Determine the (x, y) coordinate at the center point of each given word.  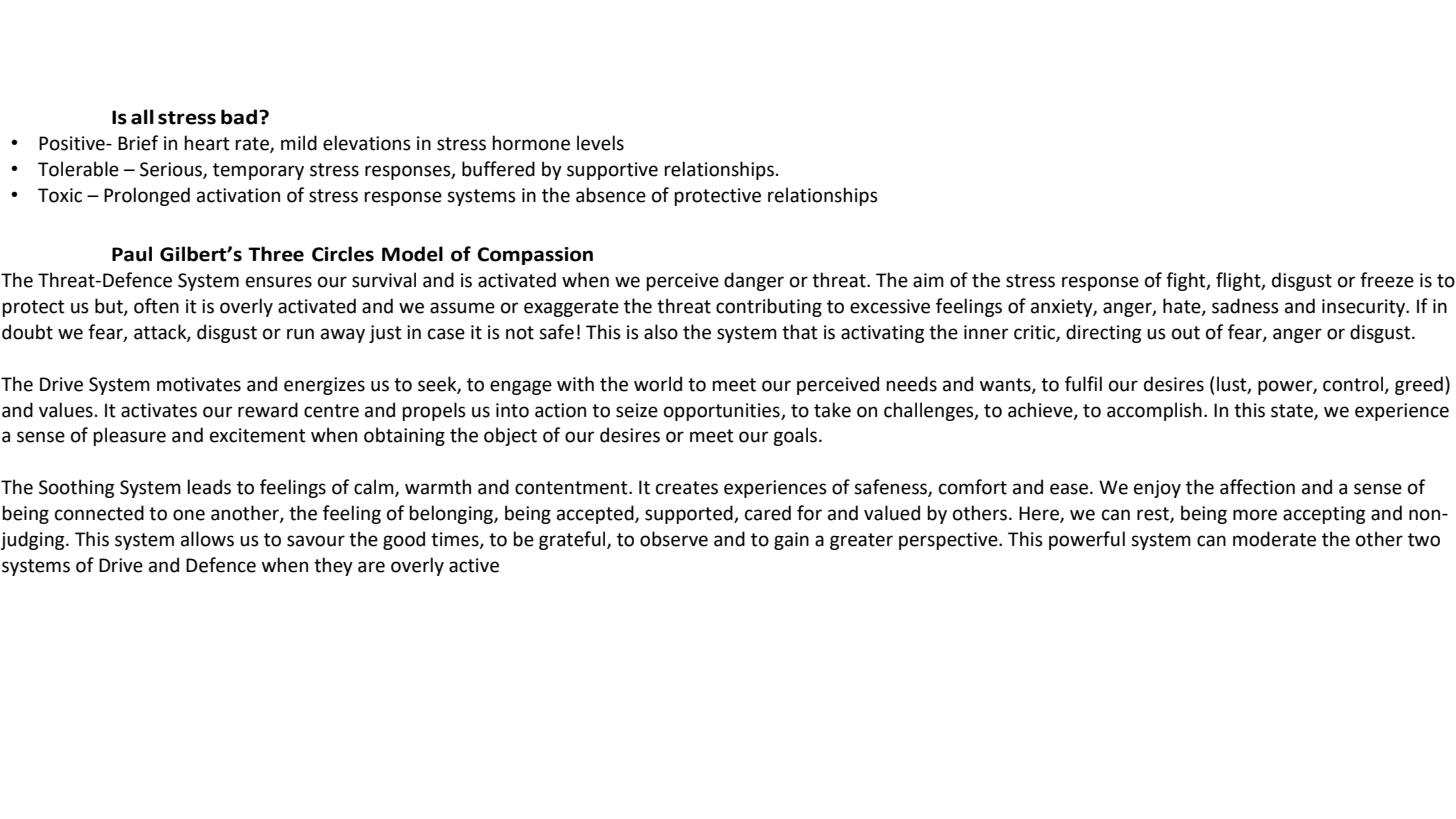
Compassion (535, 256)
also (661, 332)
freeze (1387, 280)
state (1293, 411)
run (300, 334)
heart (207, 143)
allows (207, 539)
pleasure (129, 436)
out (1186, 333)
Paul (132, 254)
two (1424, 540)
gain (791, 541)
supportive (612, 171)
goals (796, 436)
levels (600, 143)
